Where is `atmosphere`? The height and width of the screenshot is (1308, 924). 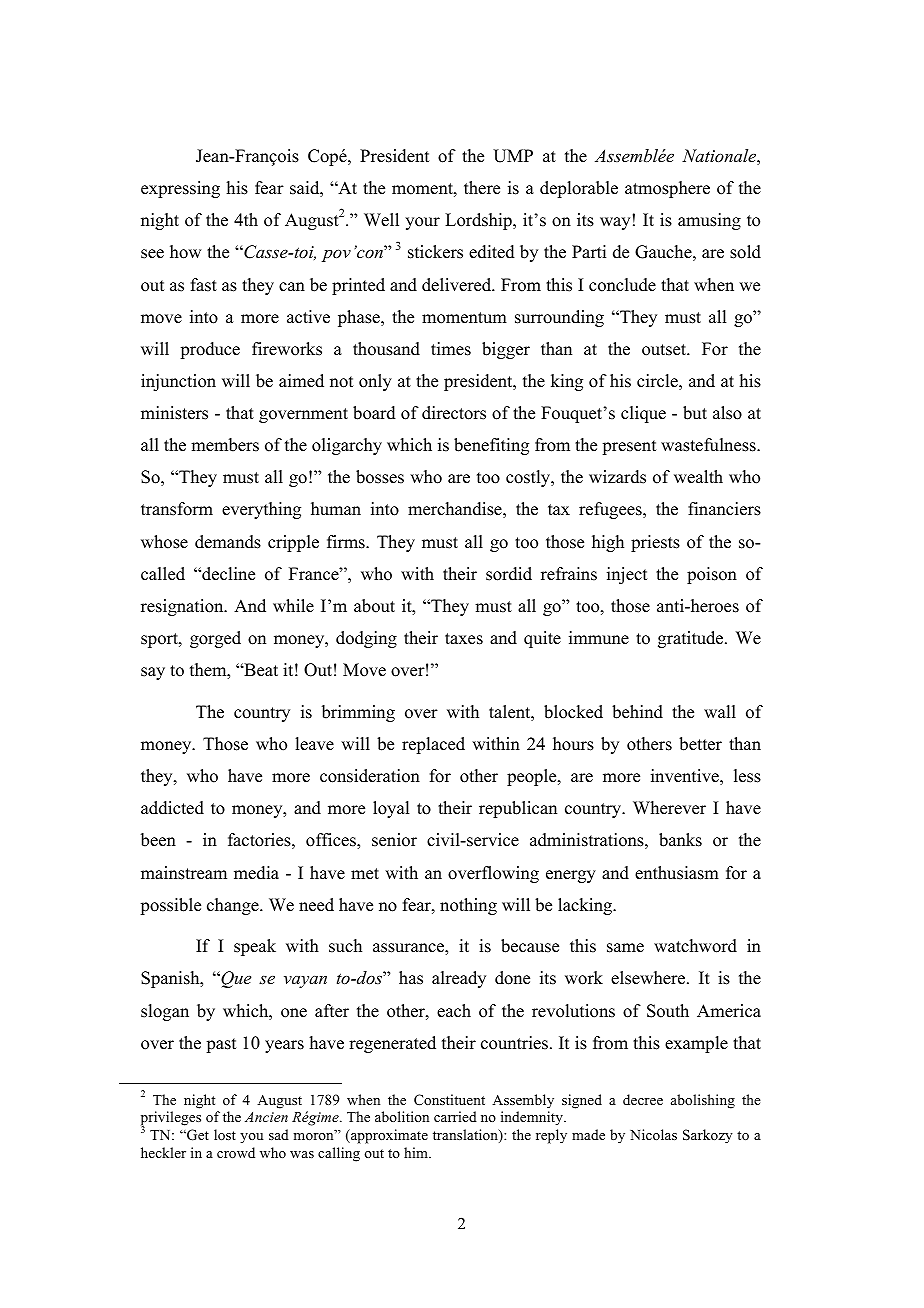 atmosphere is located at coordinates (667, 189).
